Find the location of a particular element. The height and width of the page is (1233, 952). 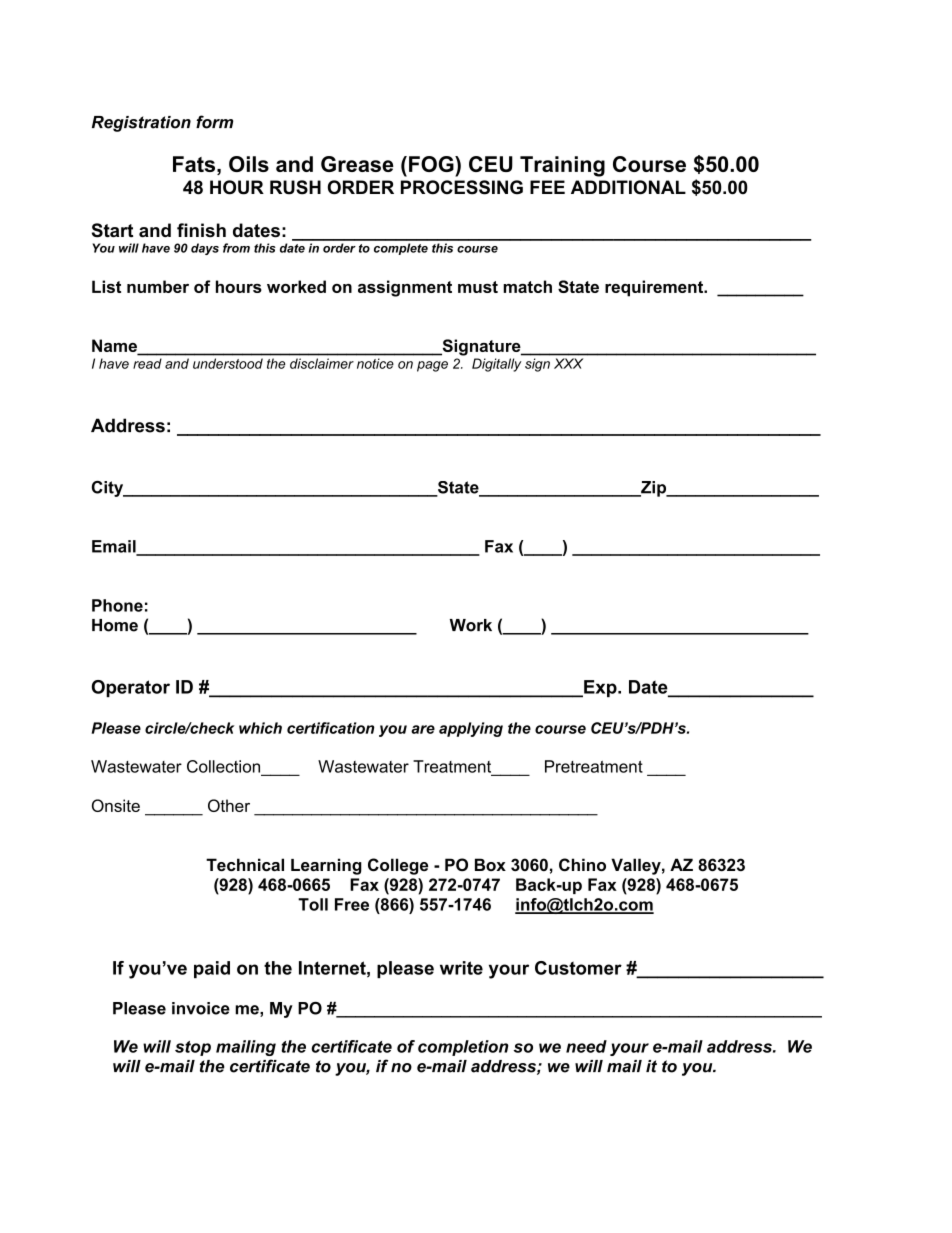

Registration is located at coordinates (141, 124).
